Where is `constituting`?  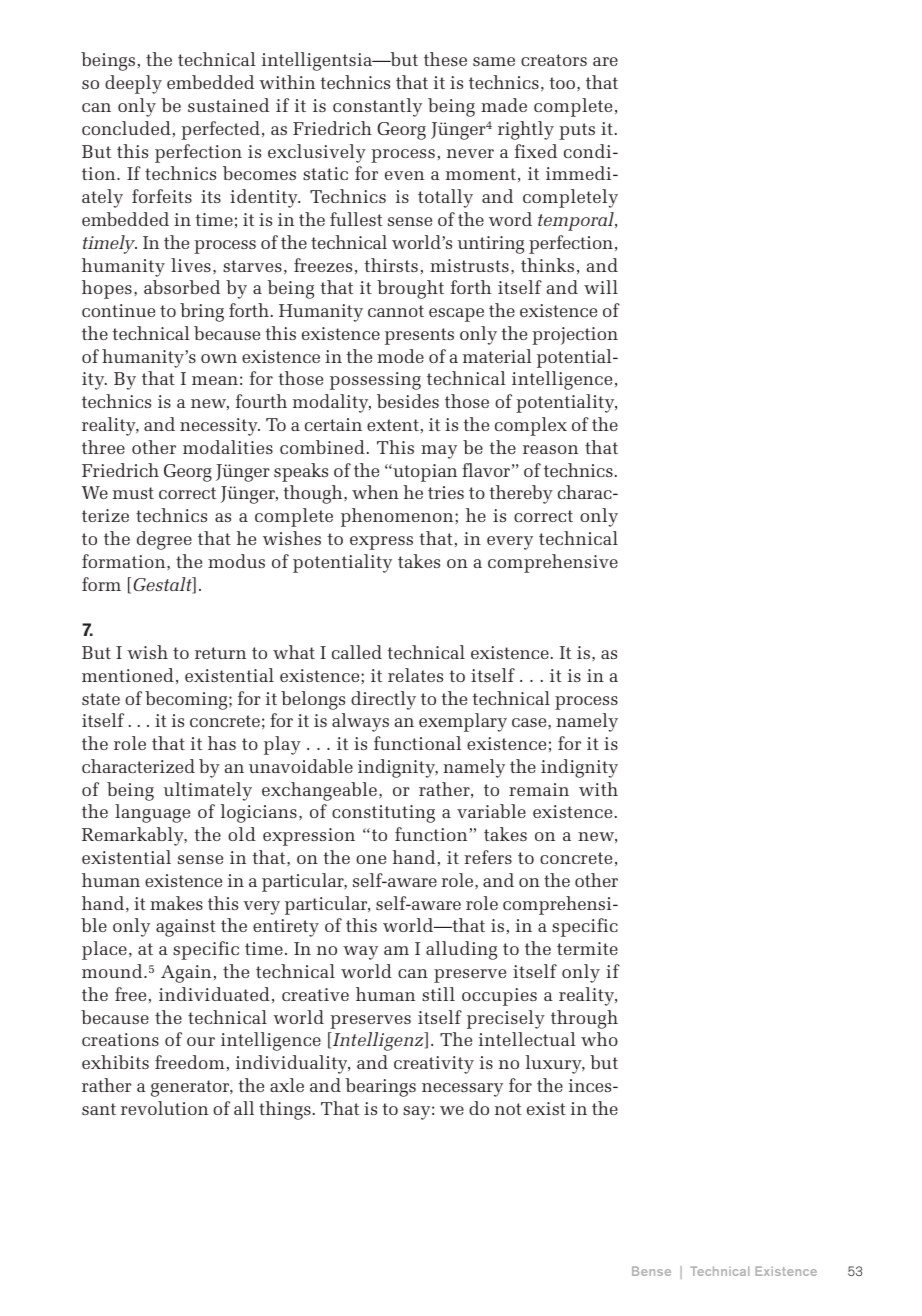 constituting is located at coordinates (383, 814).
